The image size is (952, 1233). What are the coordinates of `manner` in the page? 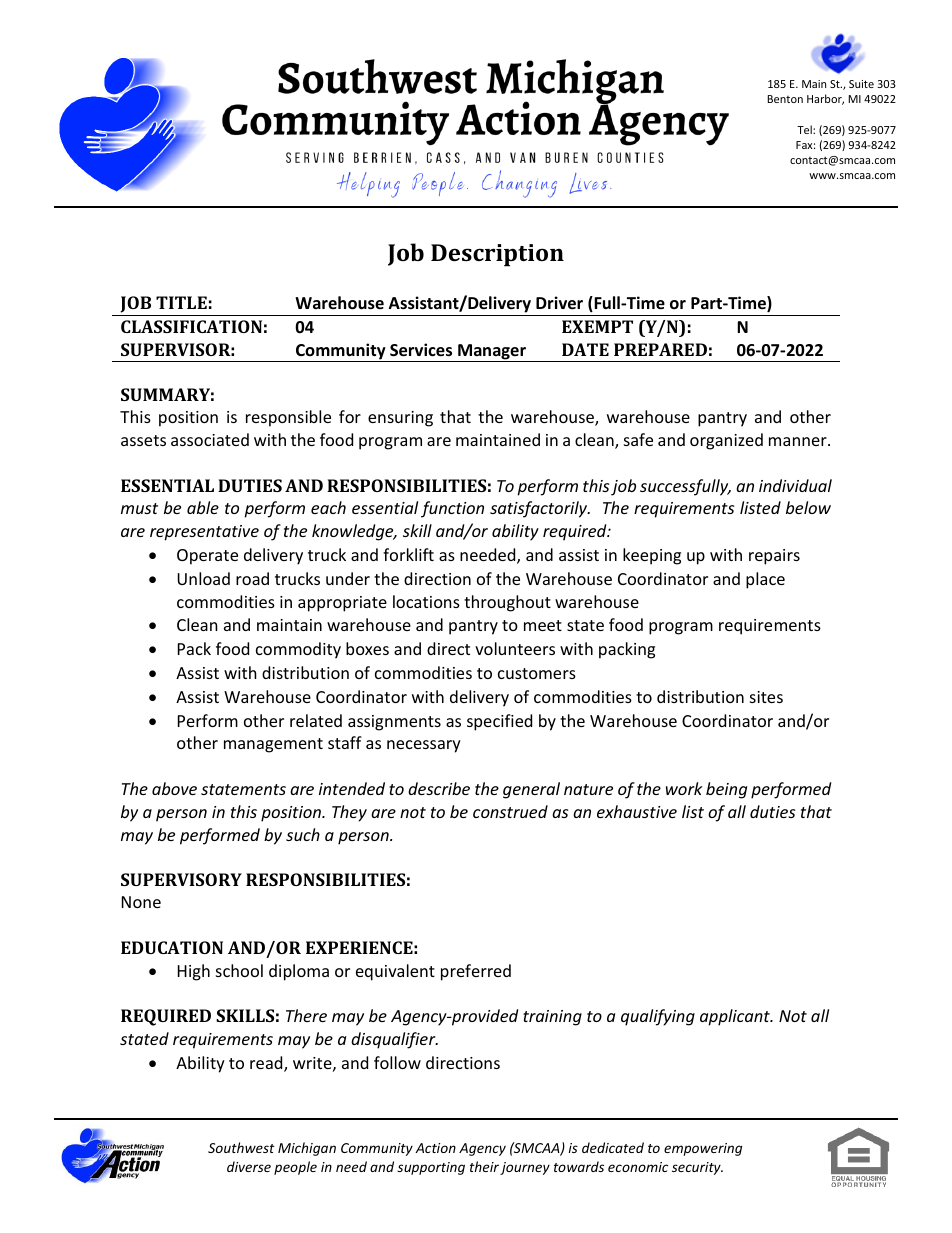 It's located at (799, 441).
